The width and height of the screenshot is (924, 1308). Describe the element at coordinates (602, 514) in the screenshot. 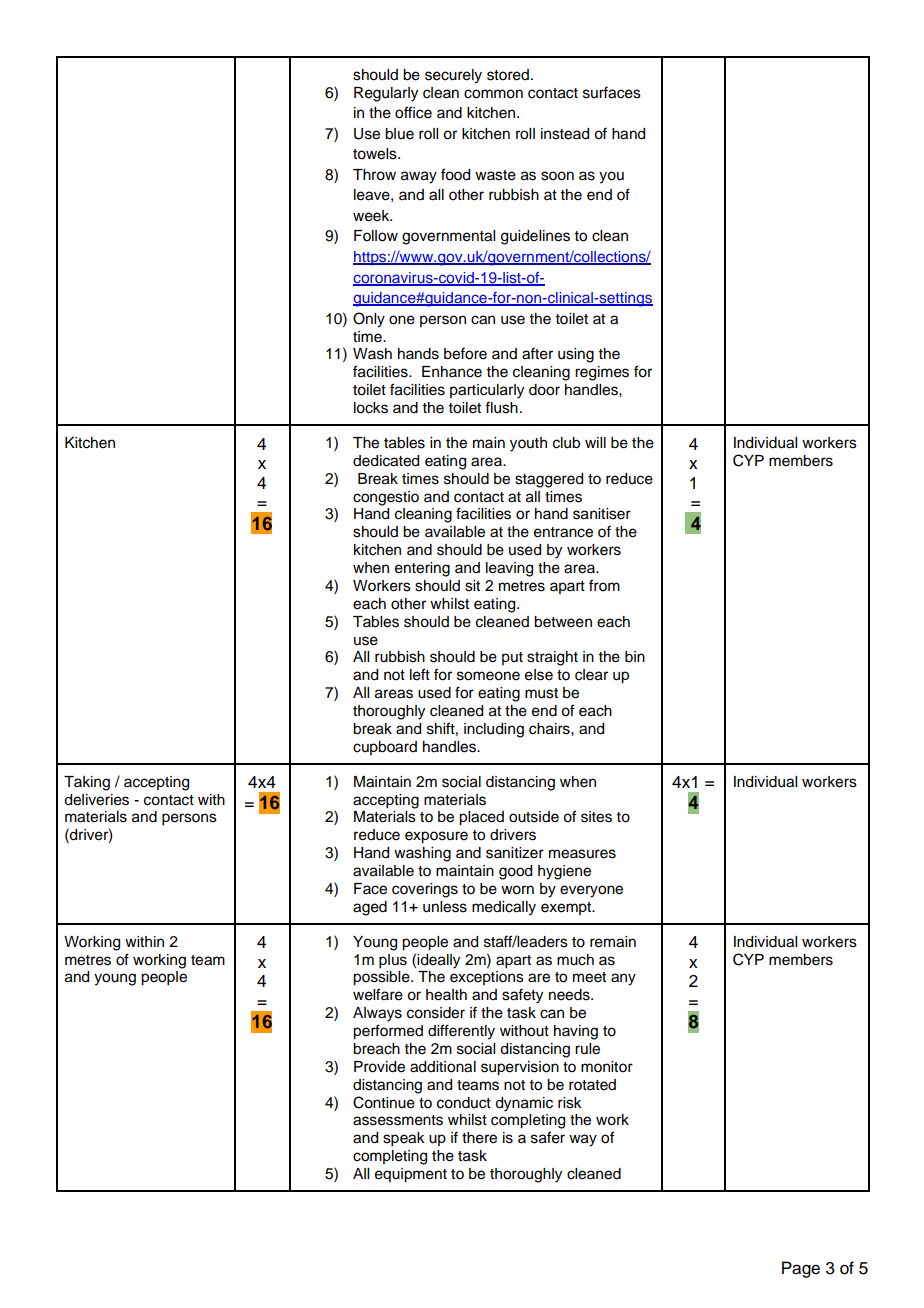

I see `sanitiser` at that location.
